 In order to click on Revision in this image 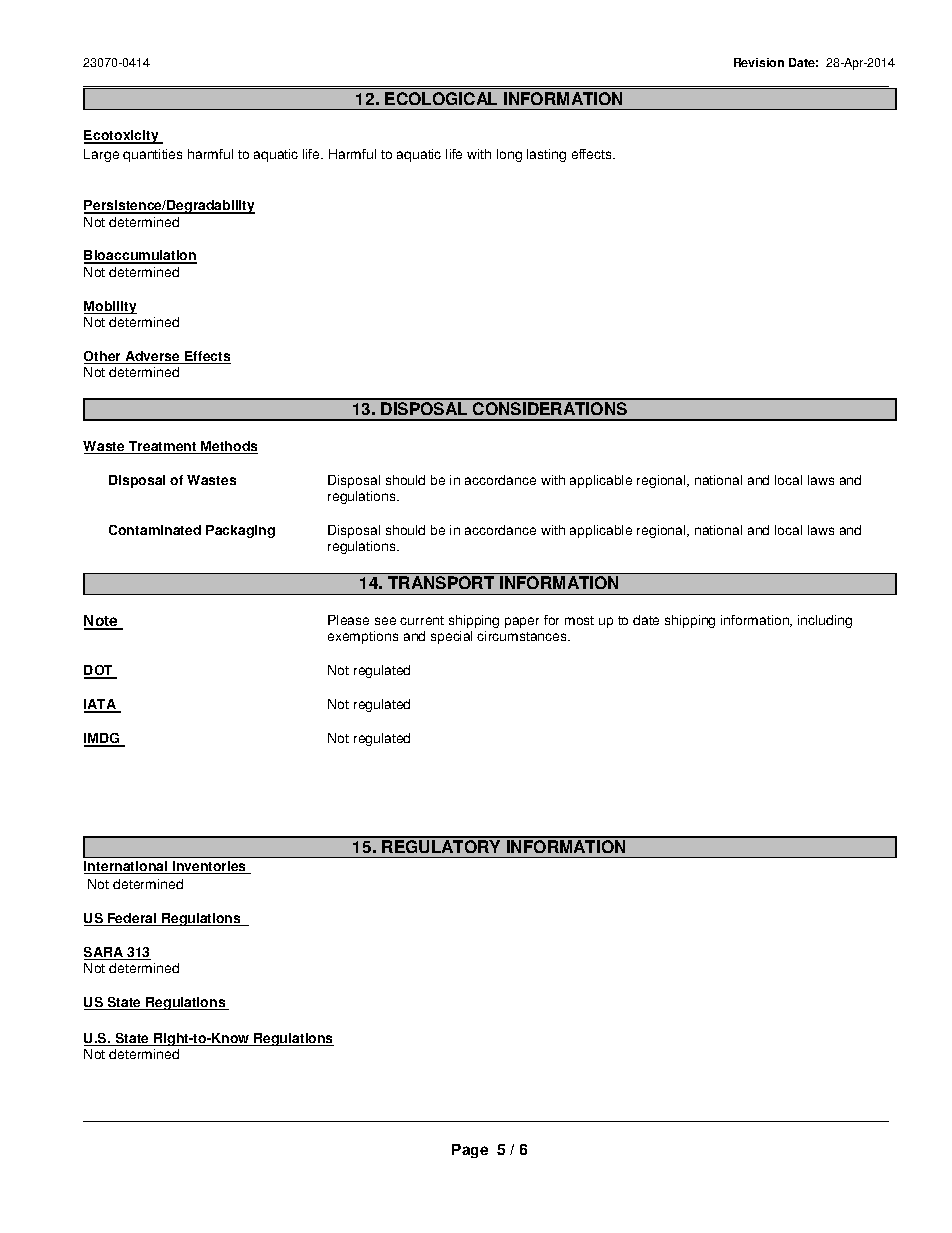, I will do `click(759, 62)`.
